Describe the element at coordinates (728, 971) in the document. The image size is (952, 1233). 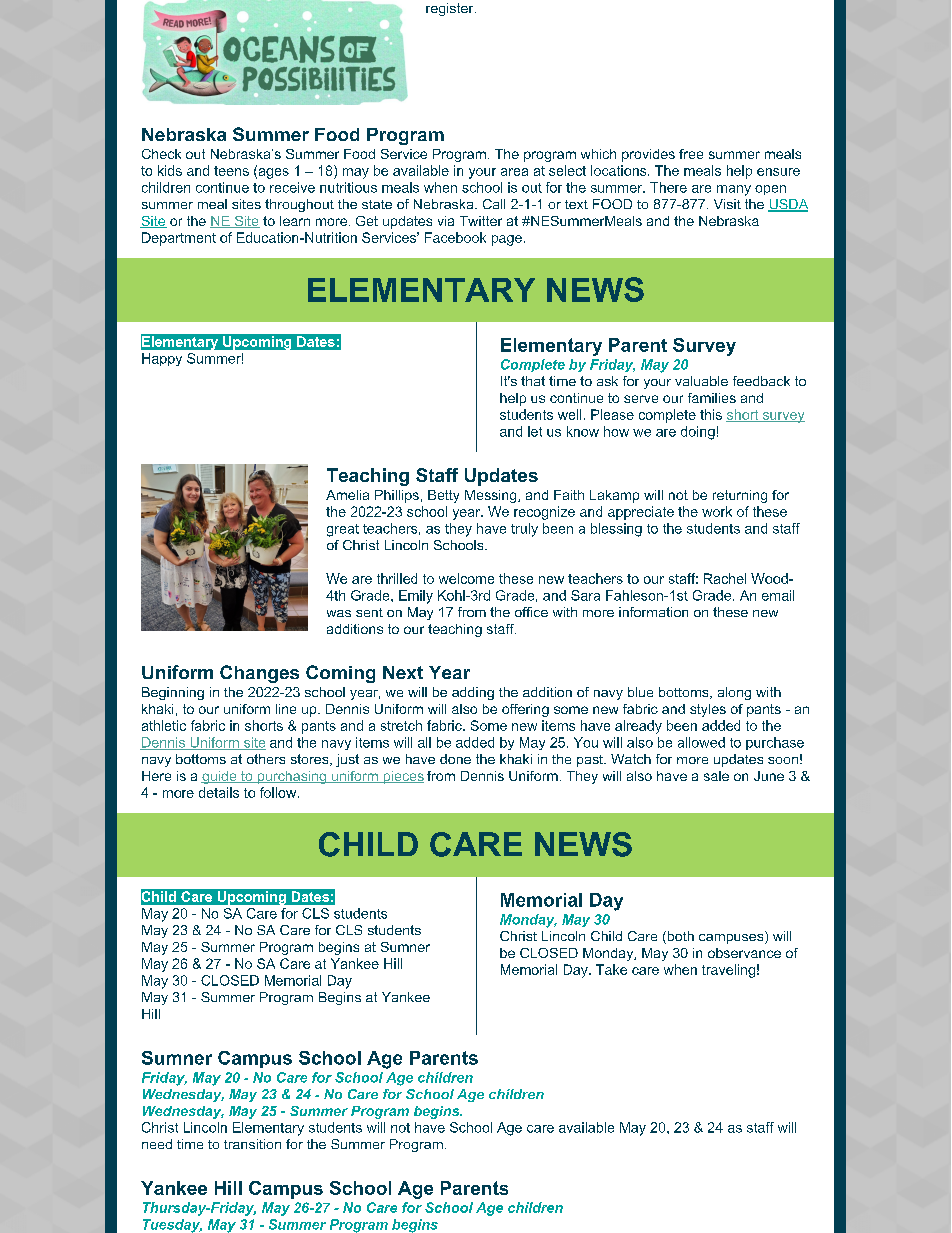
I see `traveling` at that location.
